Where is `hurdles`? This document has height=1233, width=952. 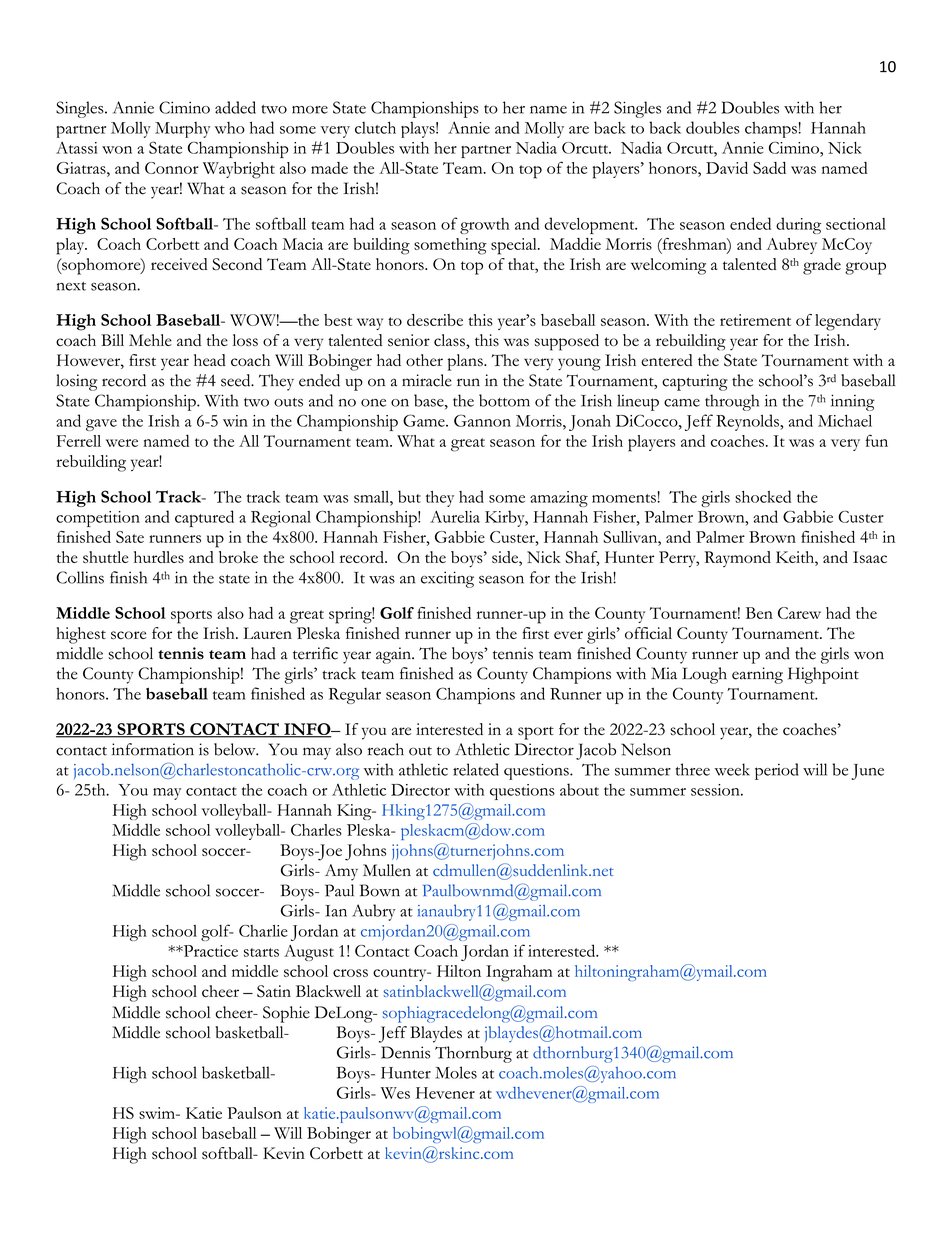 hurdles is located at coordinates (159, 557).
